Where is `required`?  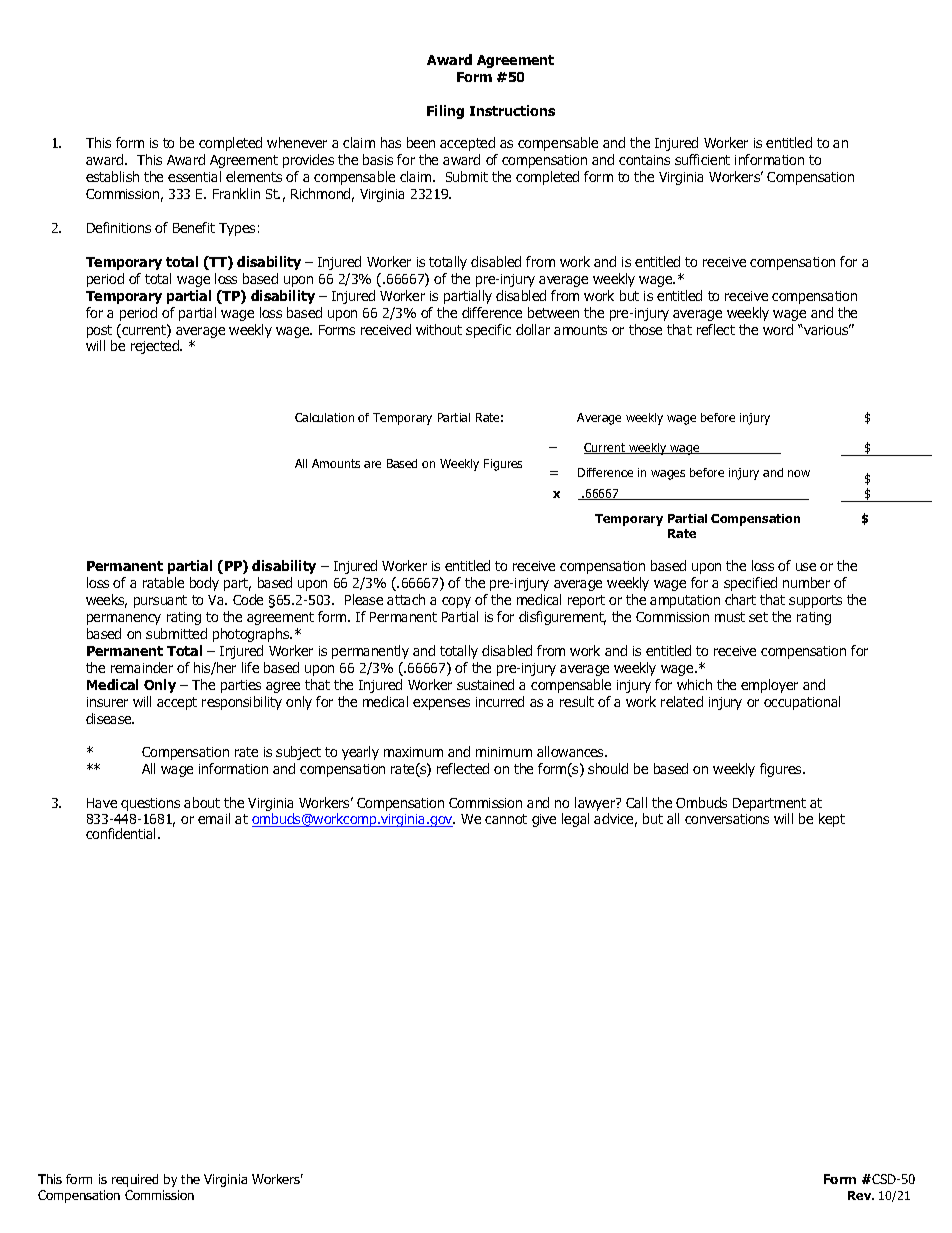 required is located at coordinates (135, 1180).
